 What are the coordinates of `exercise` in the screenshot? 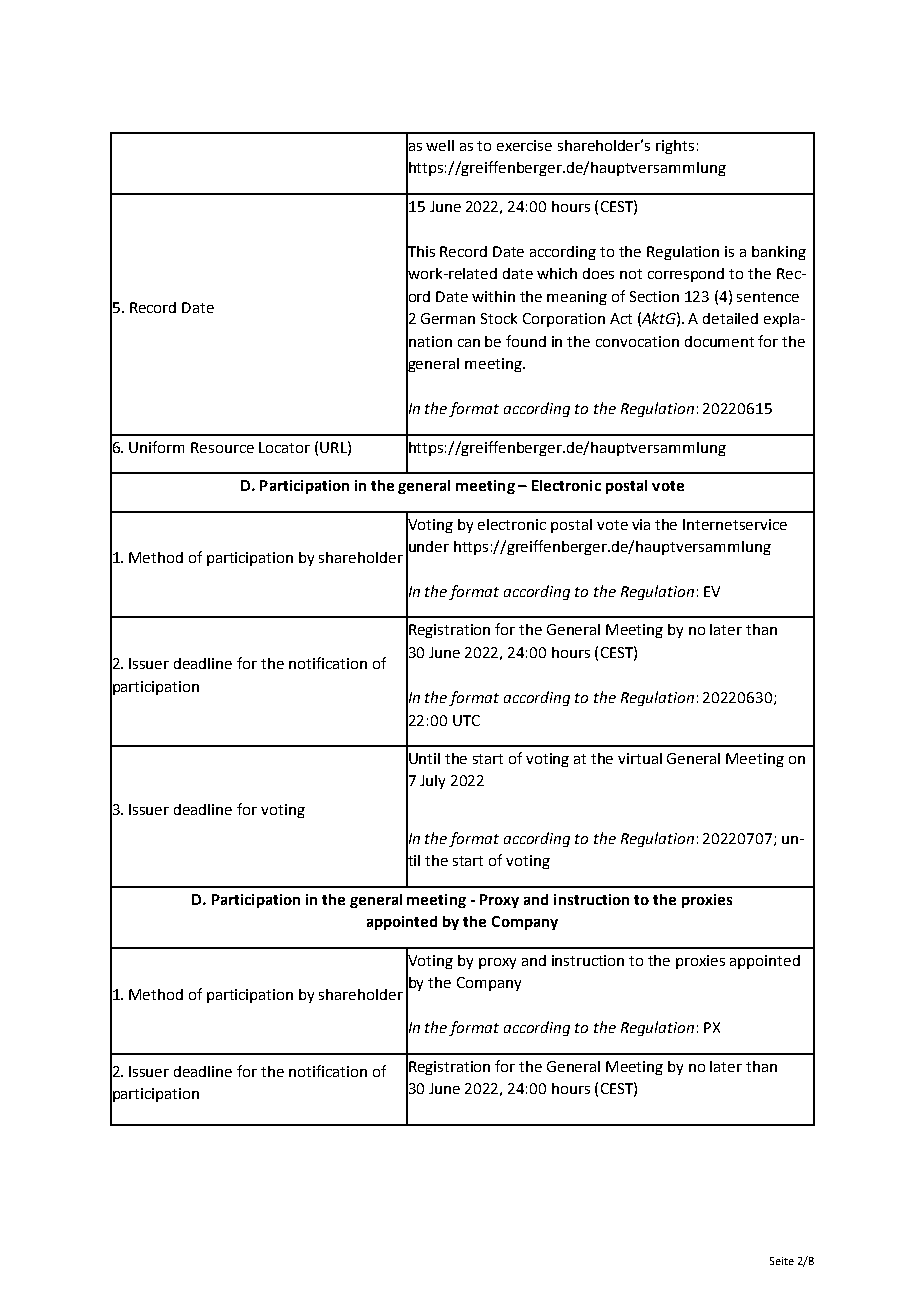 It's located at (524, 145).
